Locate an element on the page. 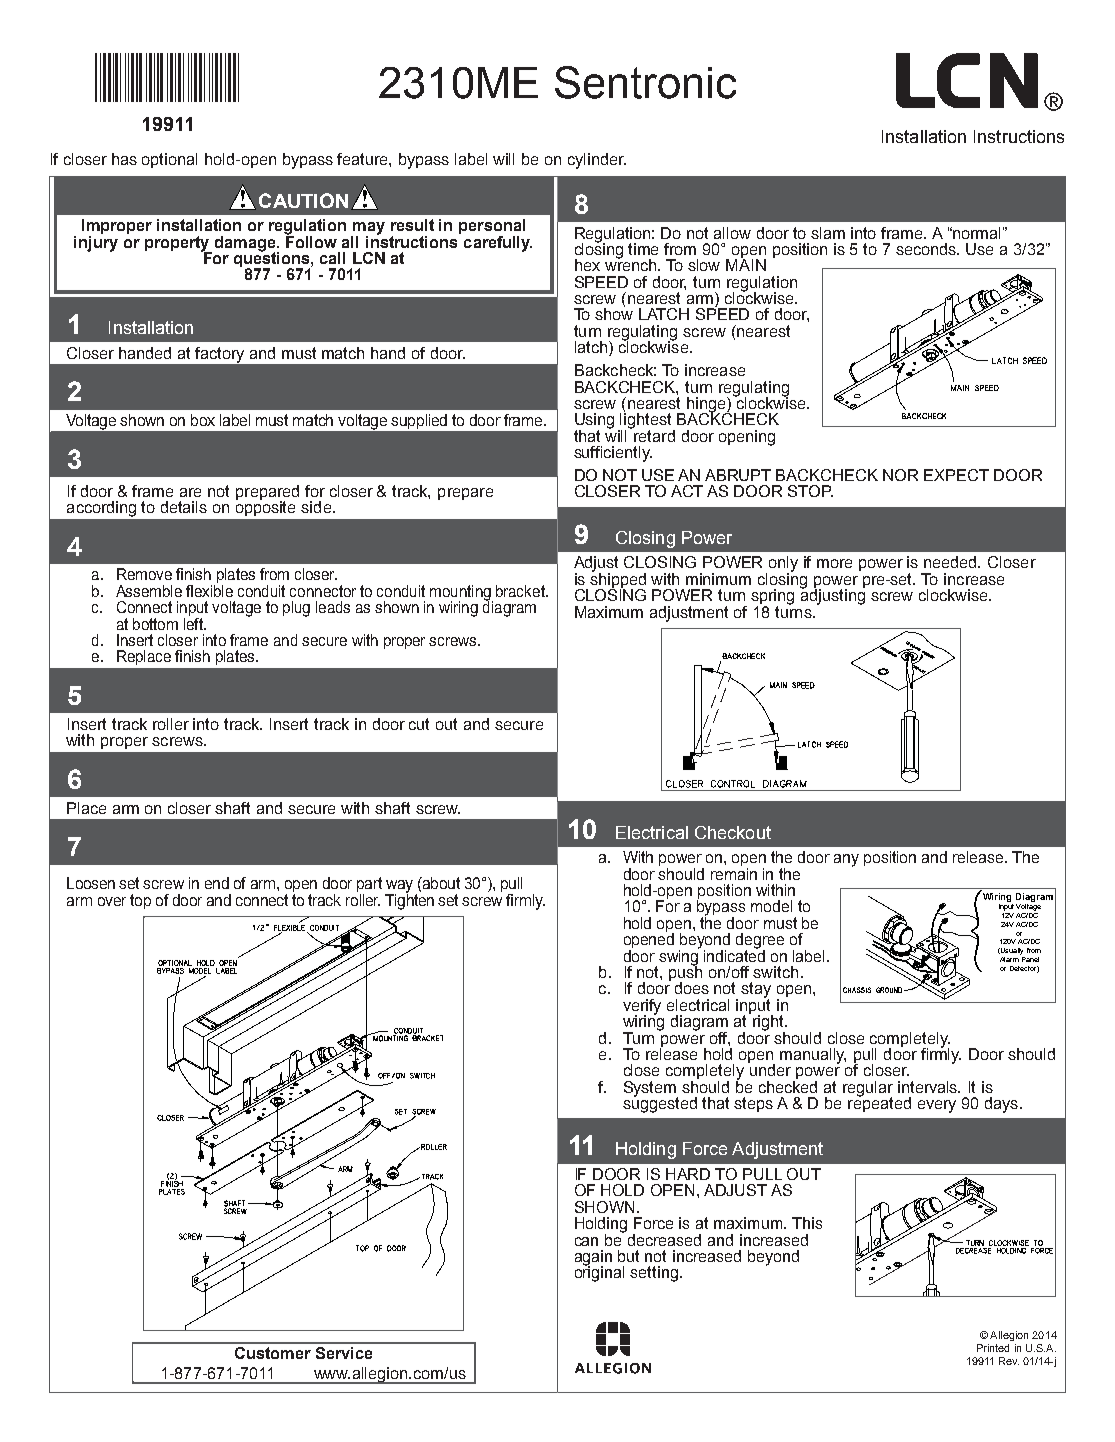 This image has width=1115, height=1442. Customer is located at coordinates (273, 1353).
